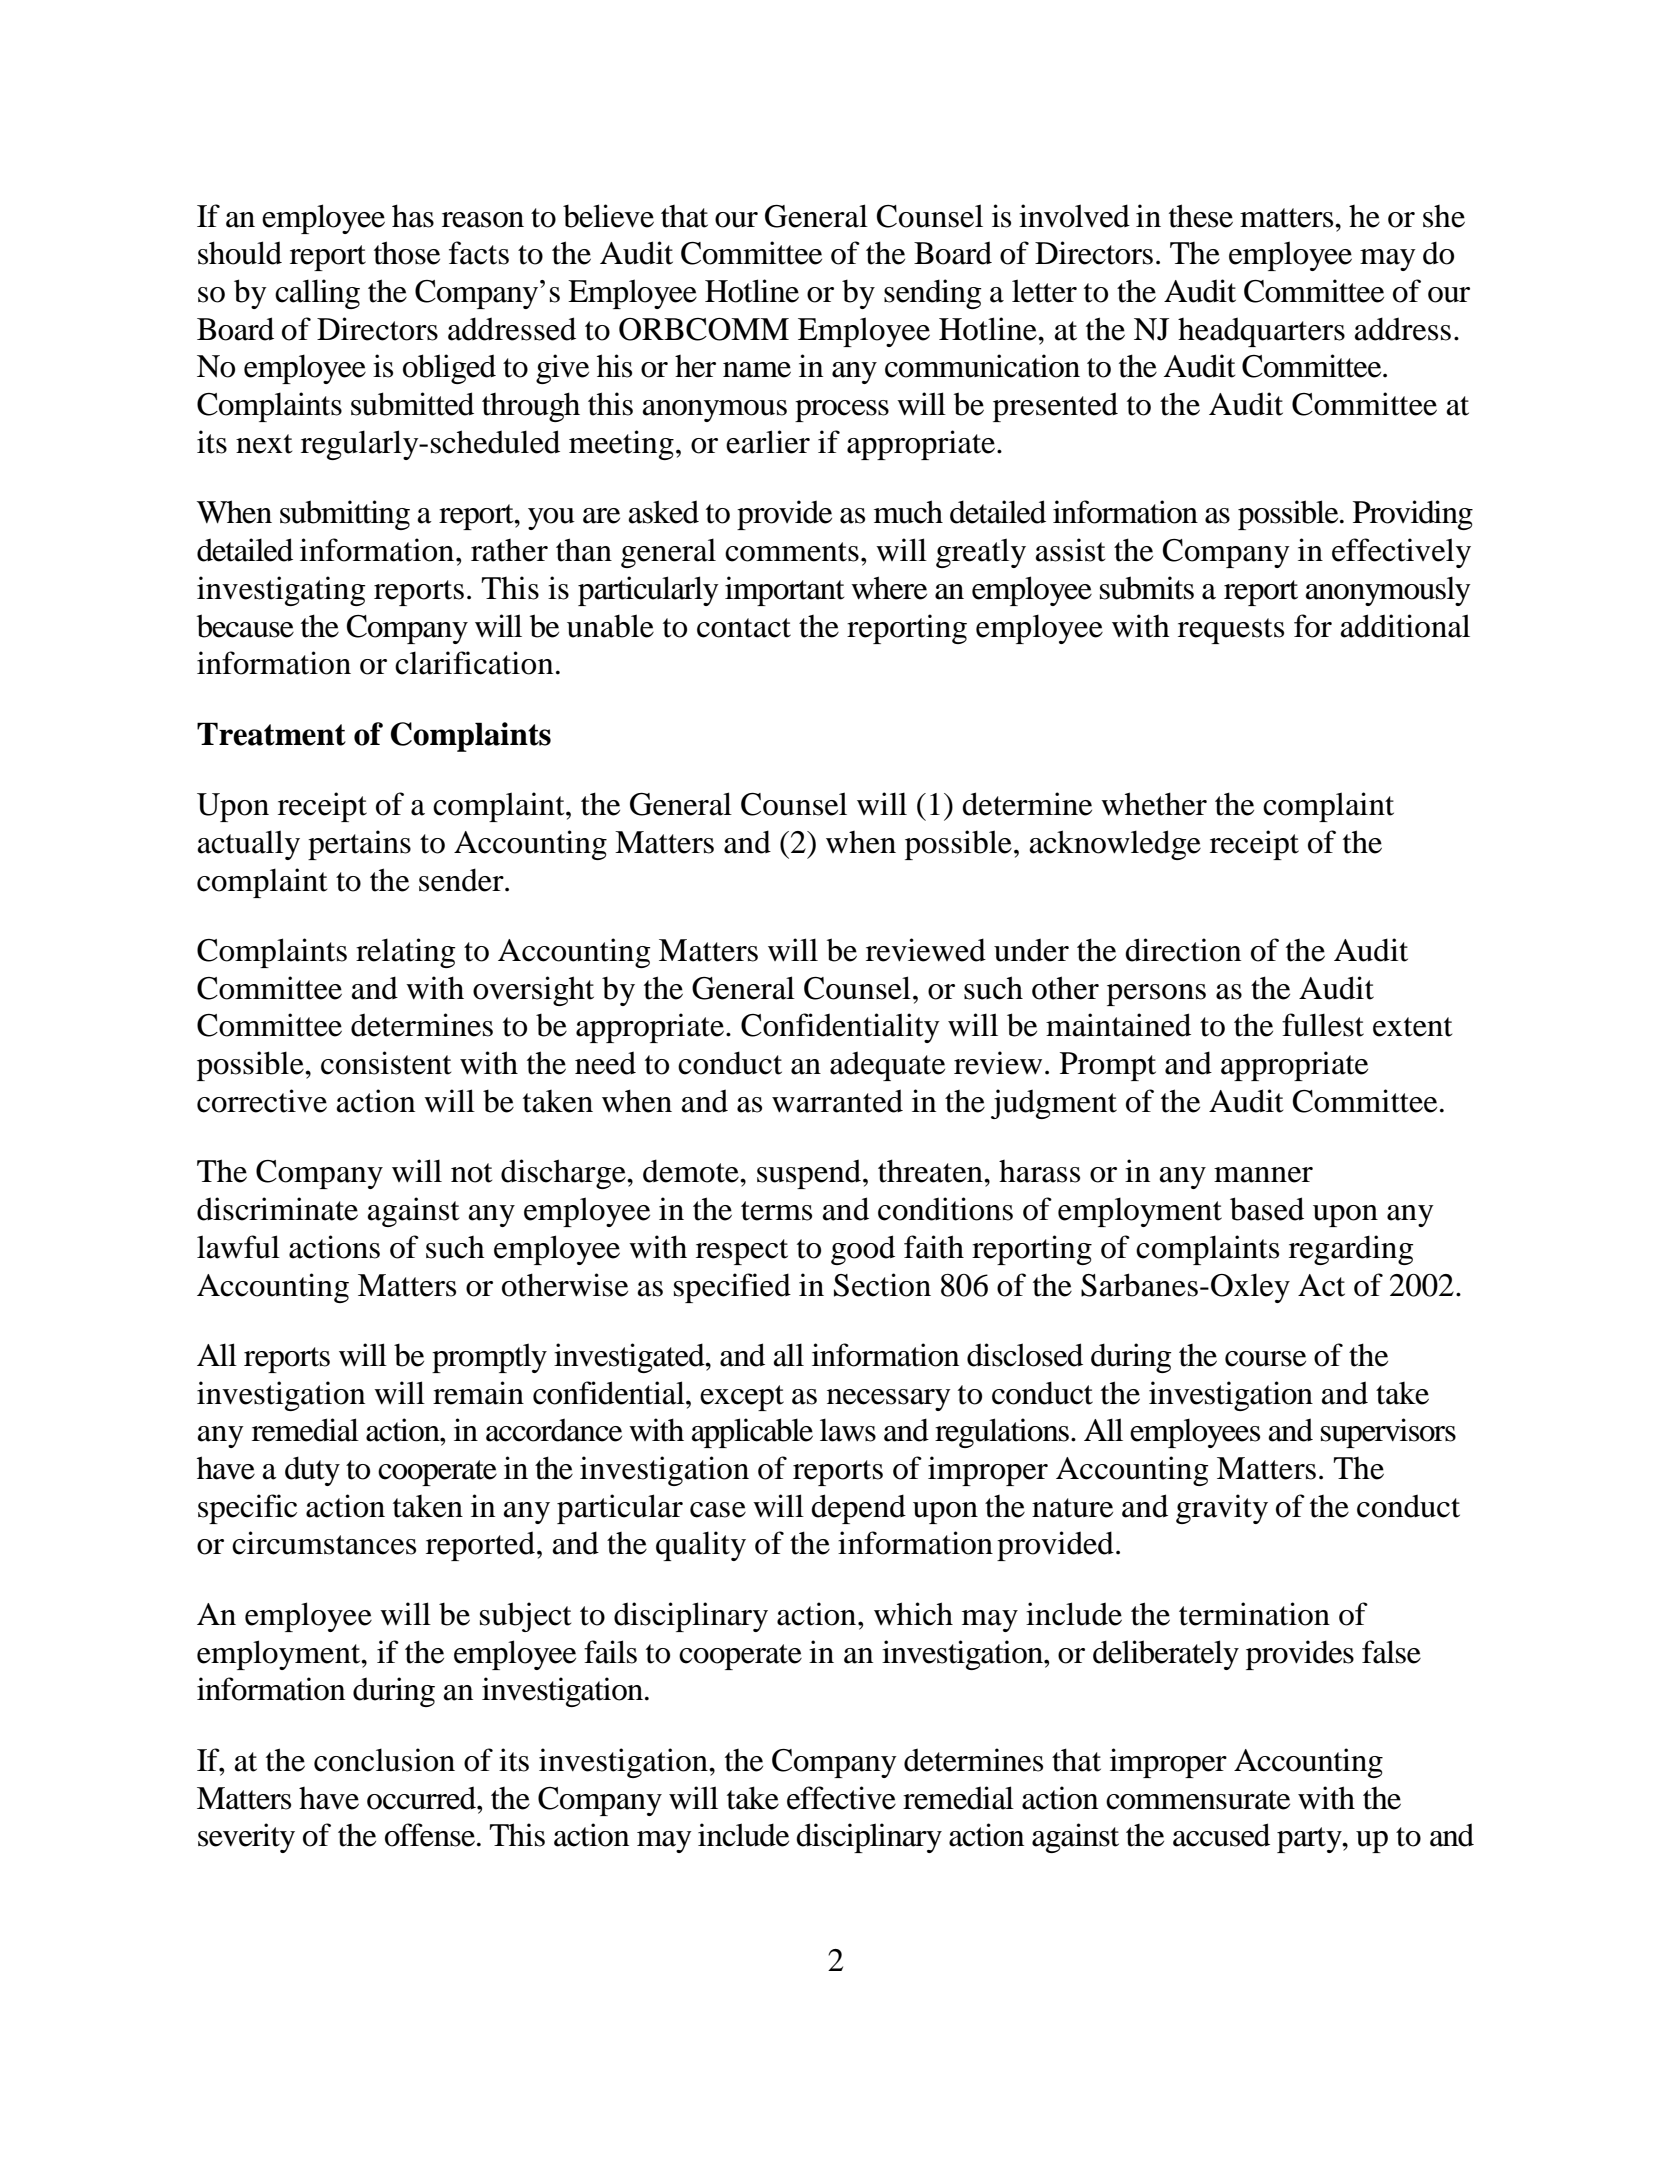 Image resolution: width=1672 pixels, height=2164 pixels. I want to click on adequate, so click(887, 1066).
